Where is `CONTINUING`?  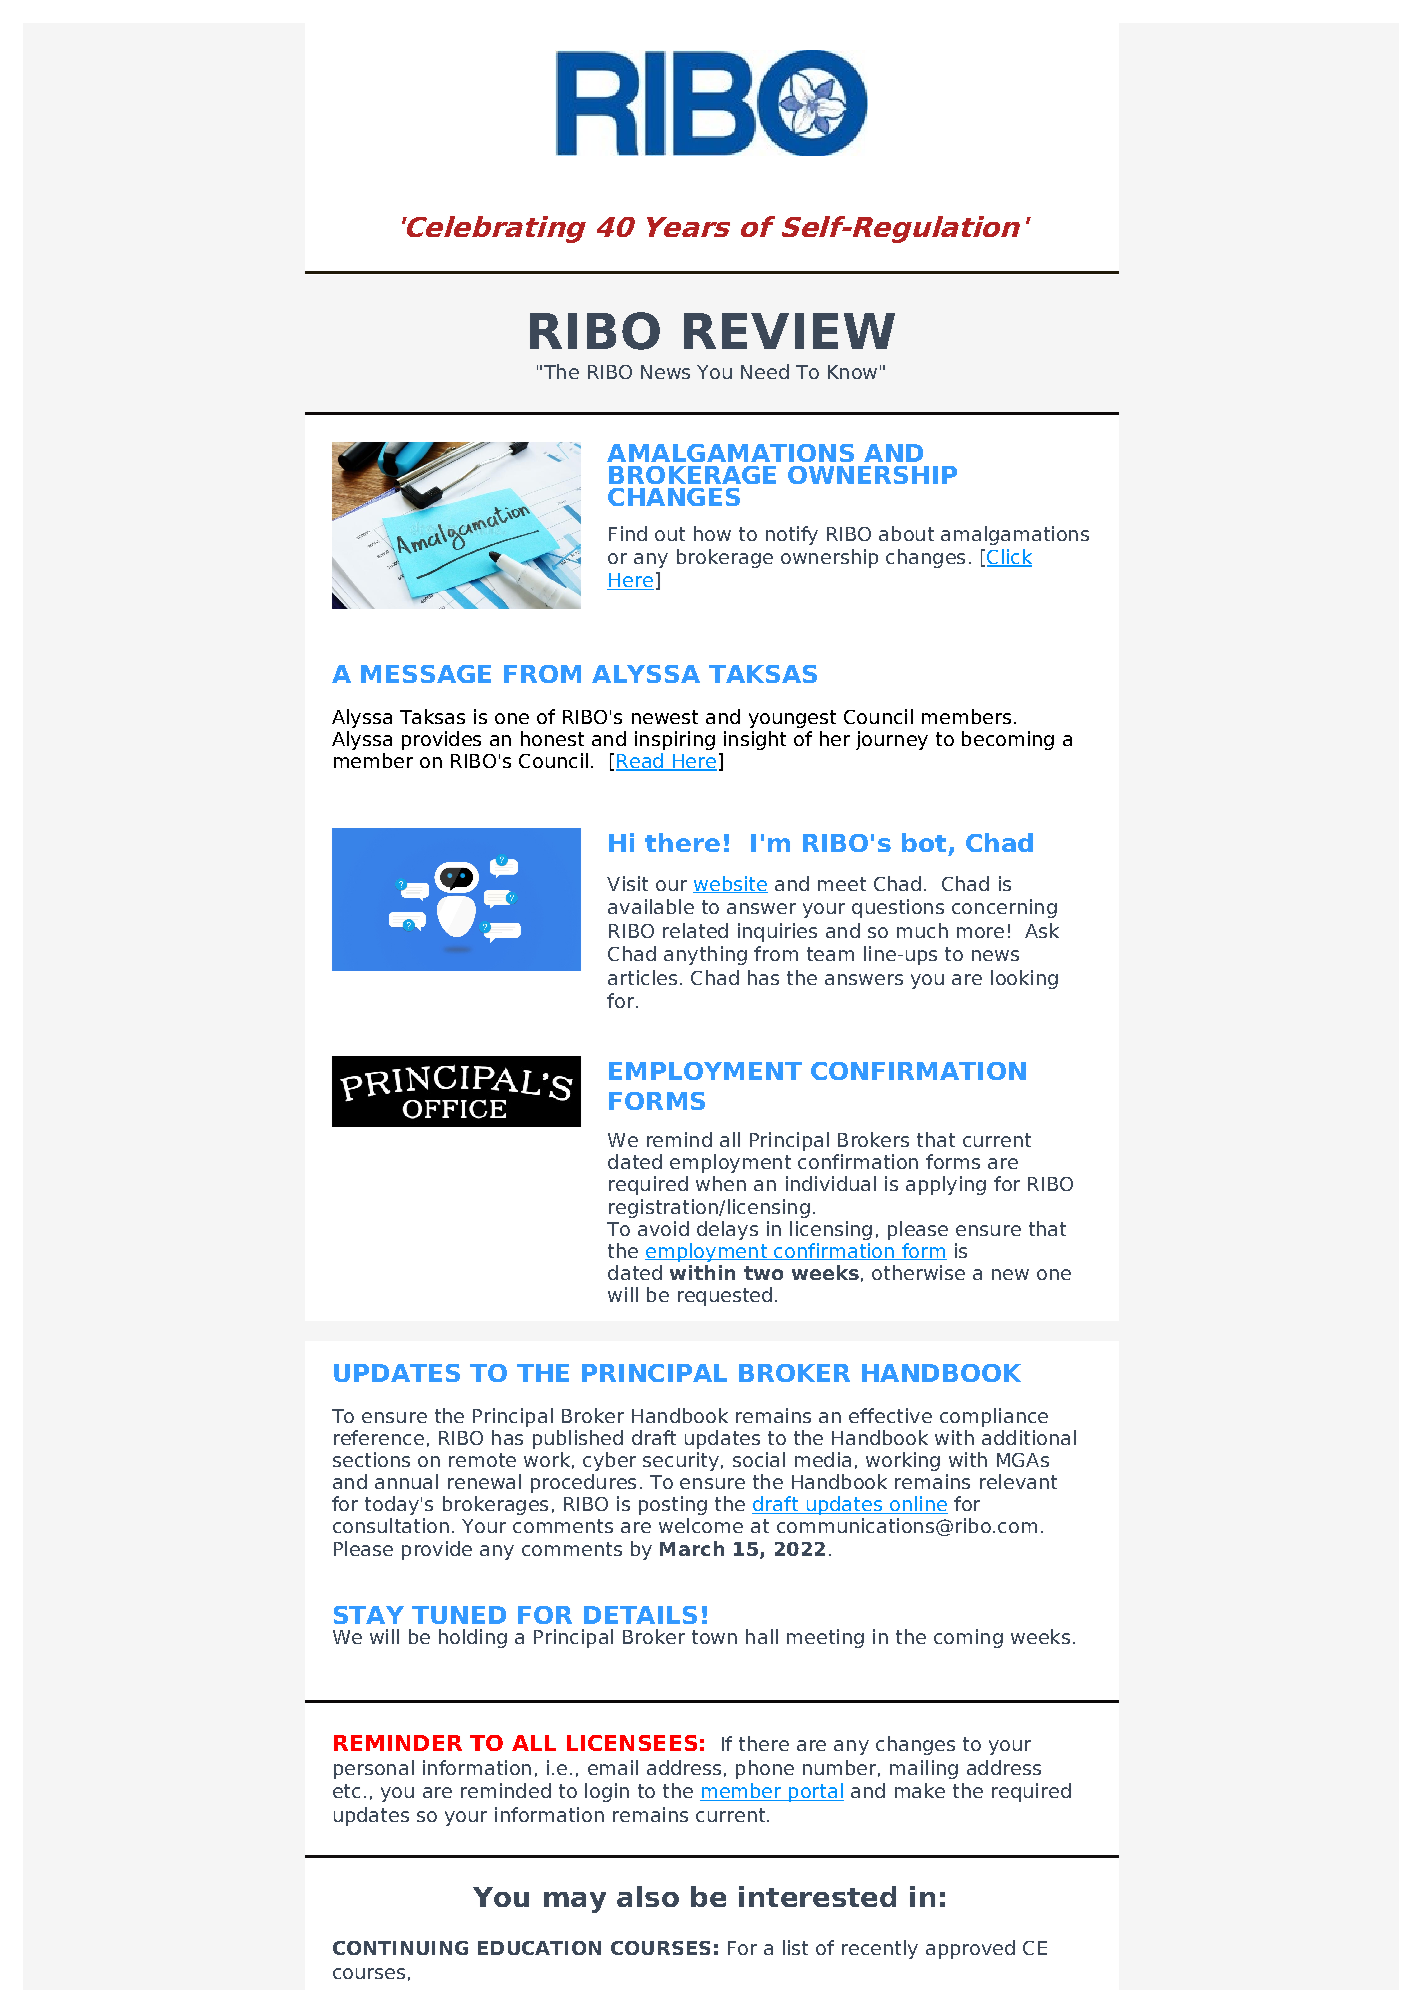
CONTINUING is located at coordinates (400, 1948).
